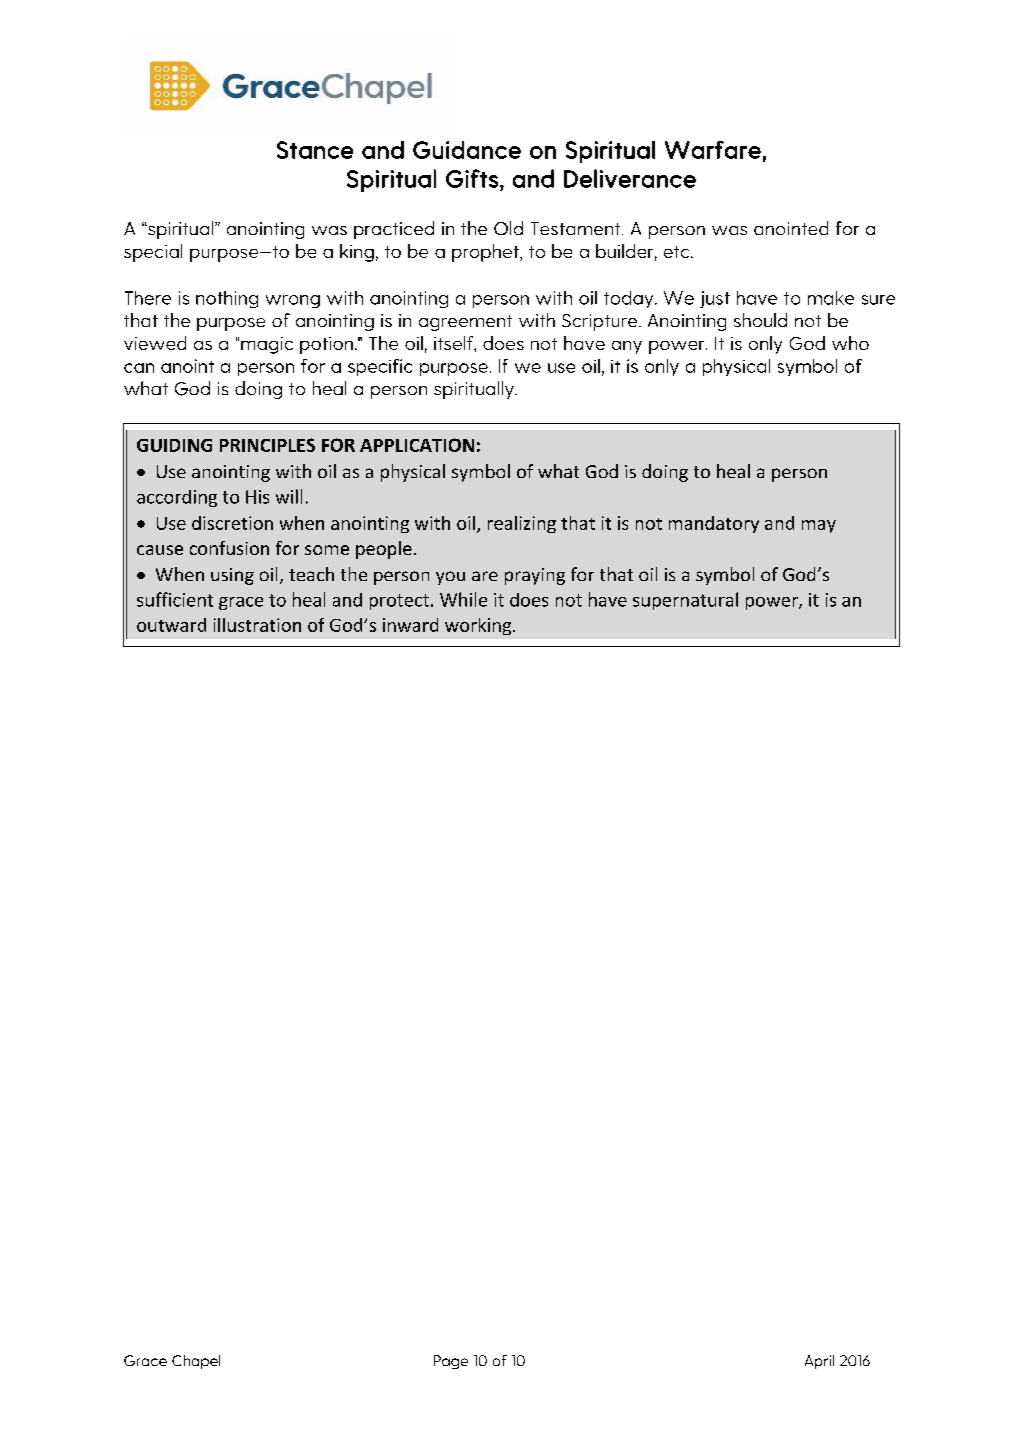  Describe the element at coordinates (713, 150) in the image. I see `Warfare` at that location.
